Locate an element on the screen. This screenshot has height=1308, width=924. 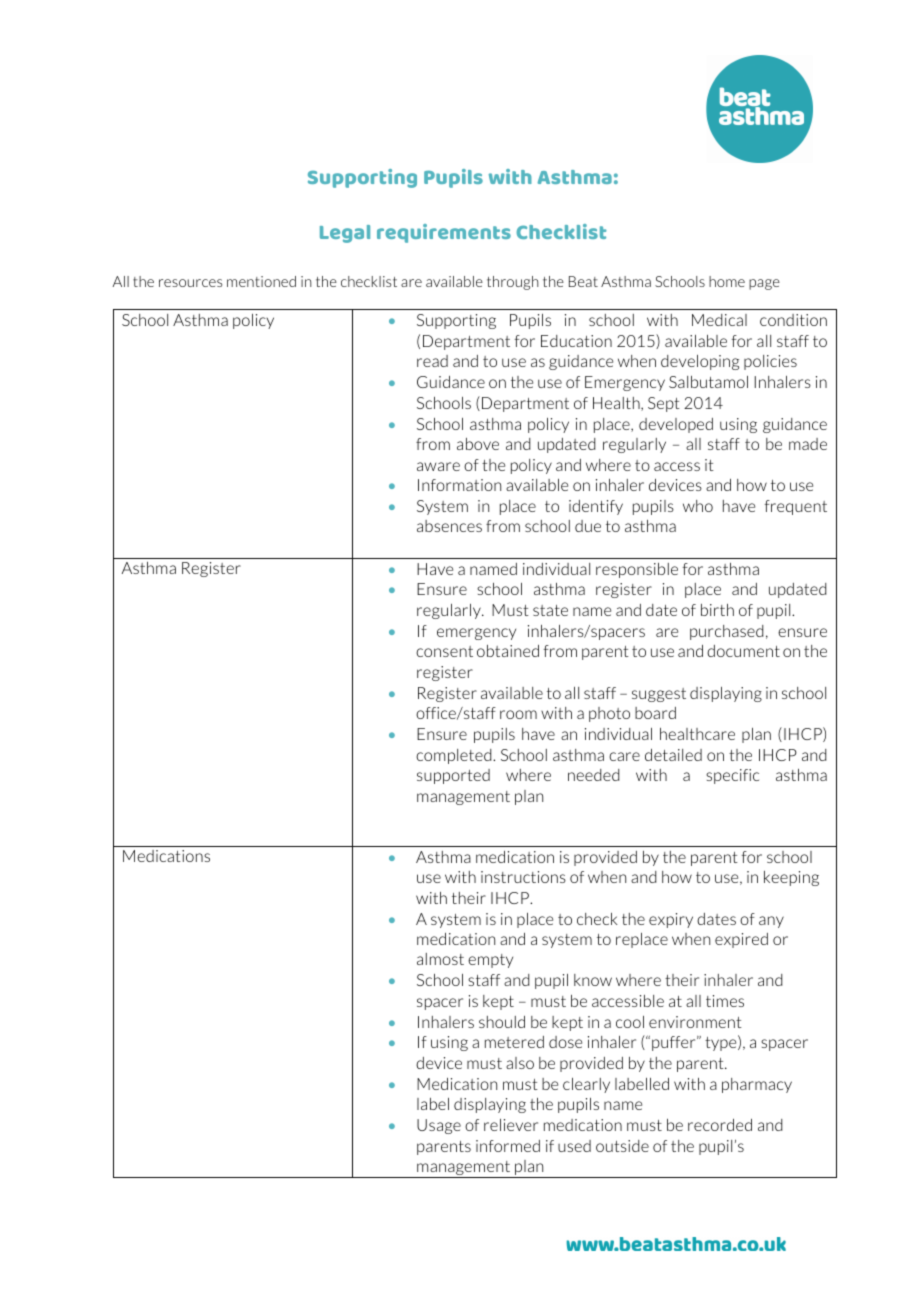
room is located at coordinates (518, 714).
